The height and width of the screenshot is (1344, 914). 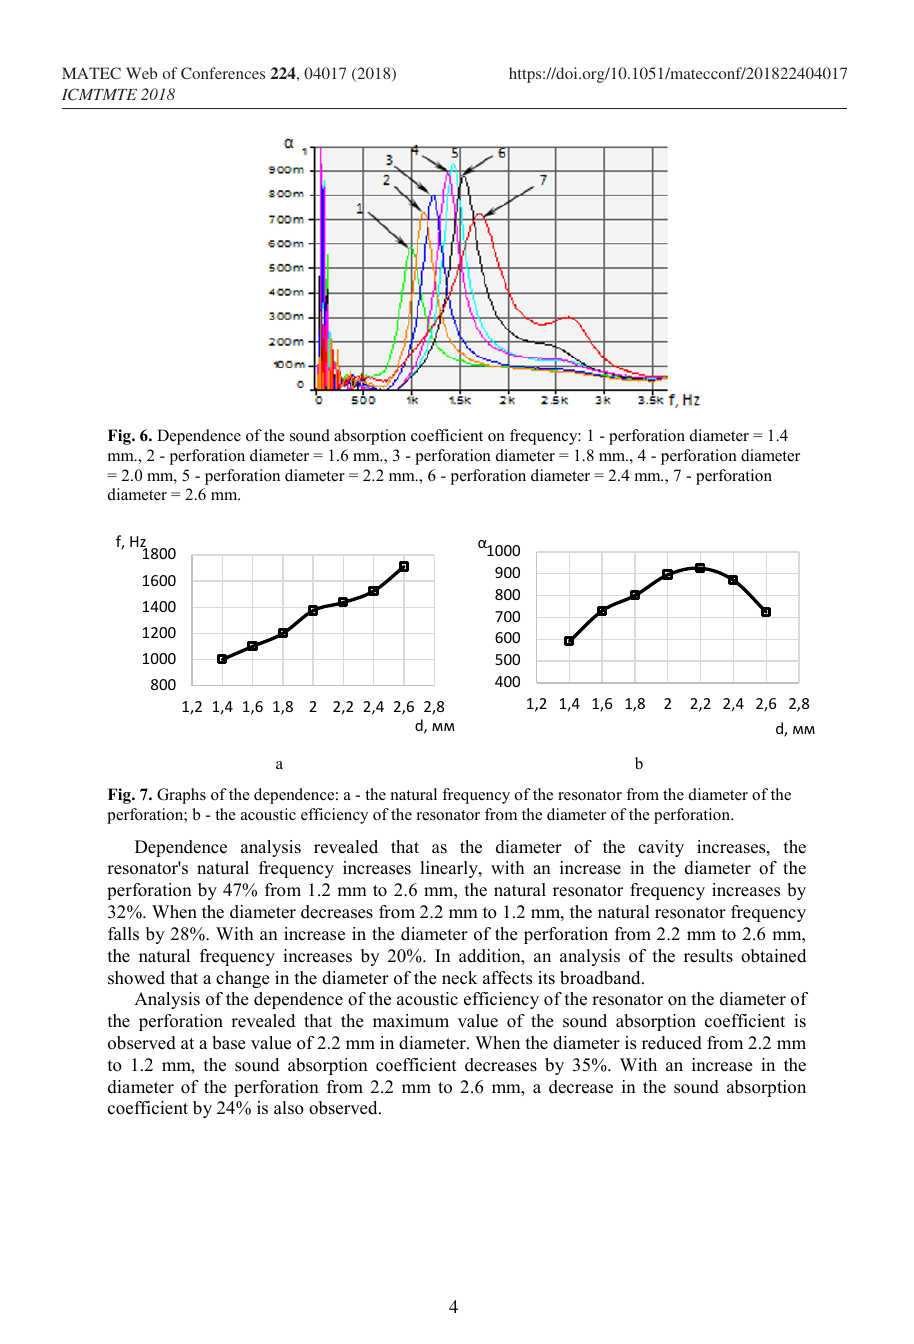 I want to click on Web, so click(x=141, y=73).
